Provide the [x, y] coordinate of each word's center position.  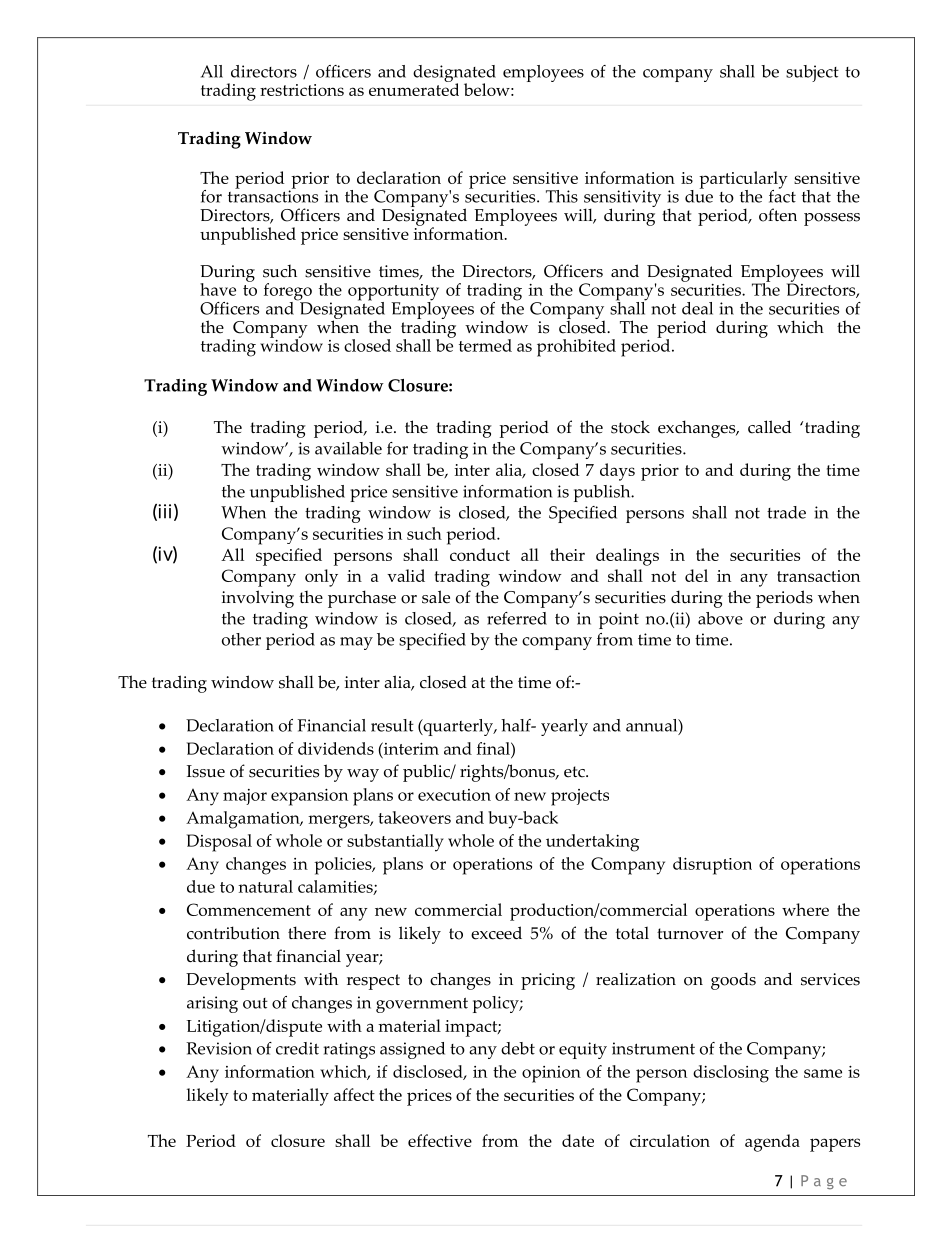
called [769, 427]
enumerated [414, 88]
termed [485, 345]
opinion [551, 1074]
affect [354, 1094]
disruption [712, 866]
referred [517, 618]
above [720, 618]
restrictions [302, 90]
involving [258, 599]
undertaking [592, 843]
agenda [772, 1143]
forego [288, 293]
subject [812, 73]
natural [265, 886]
